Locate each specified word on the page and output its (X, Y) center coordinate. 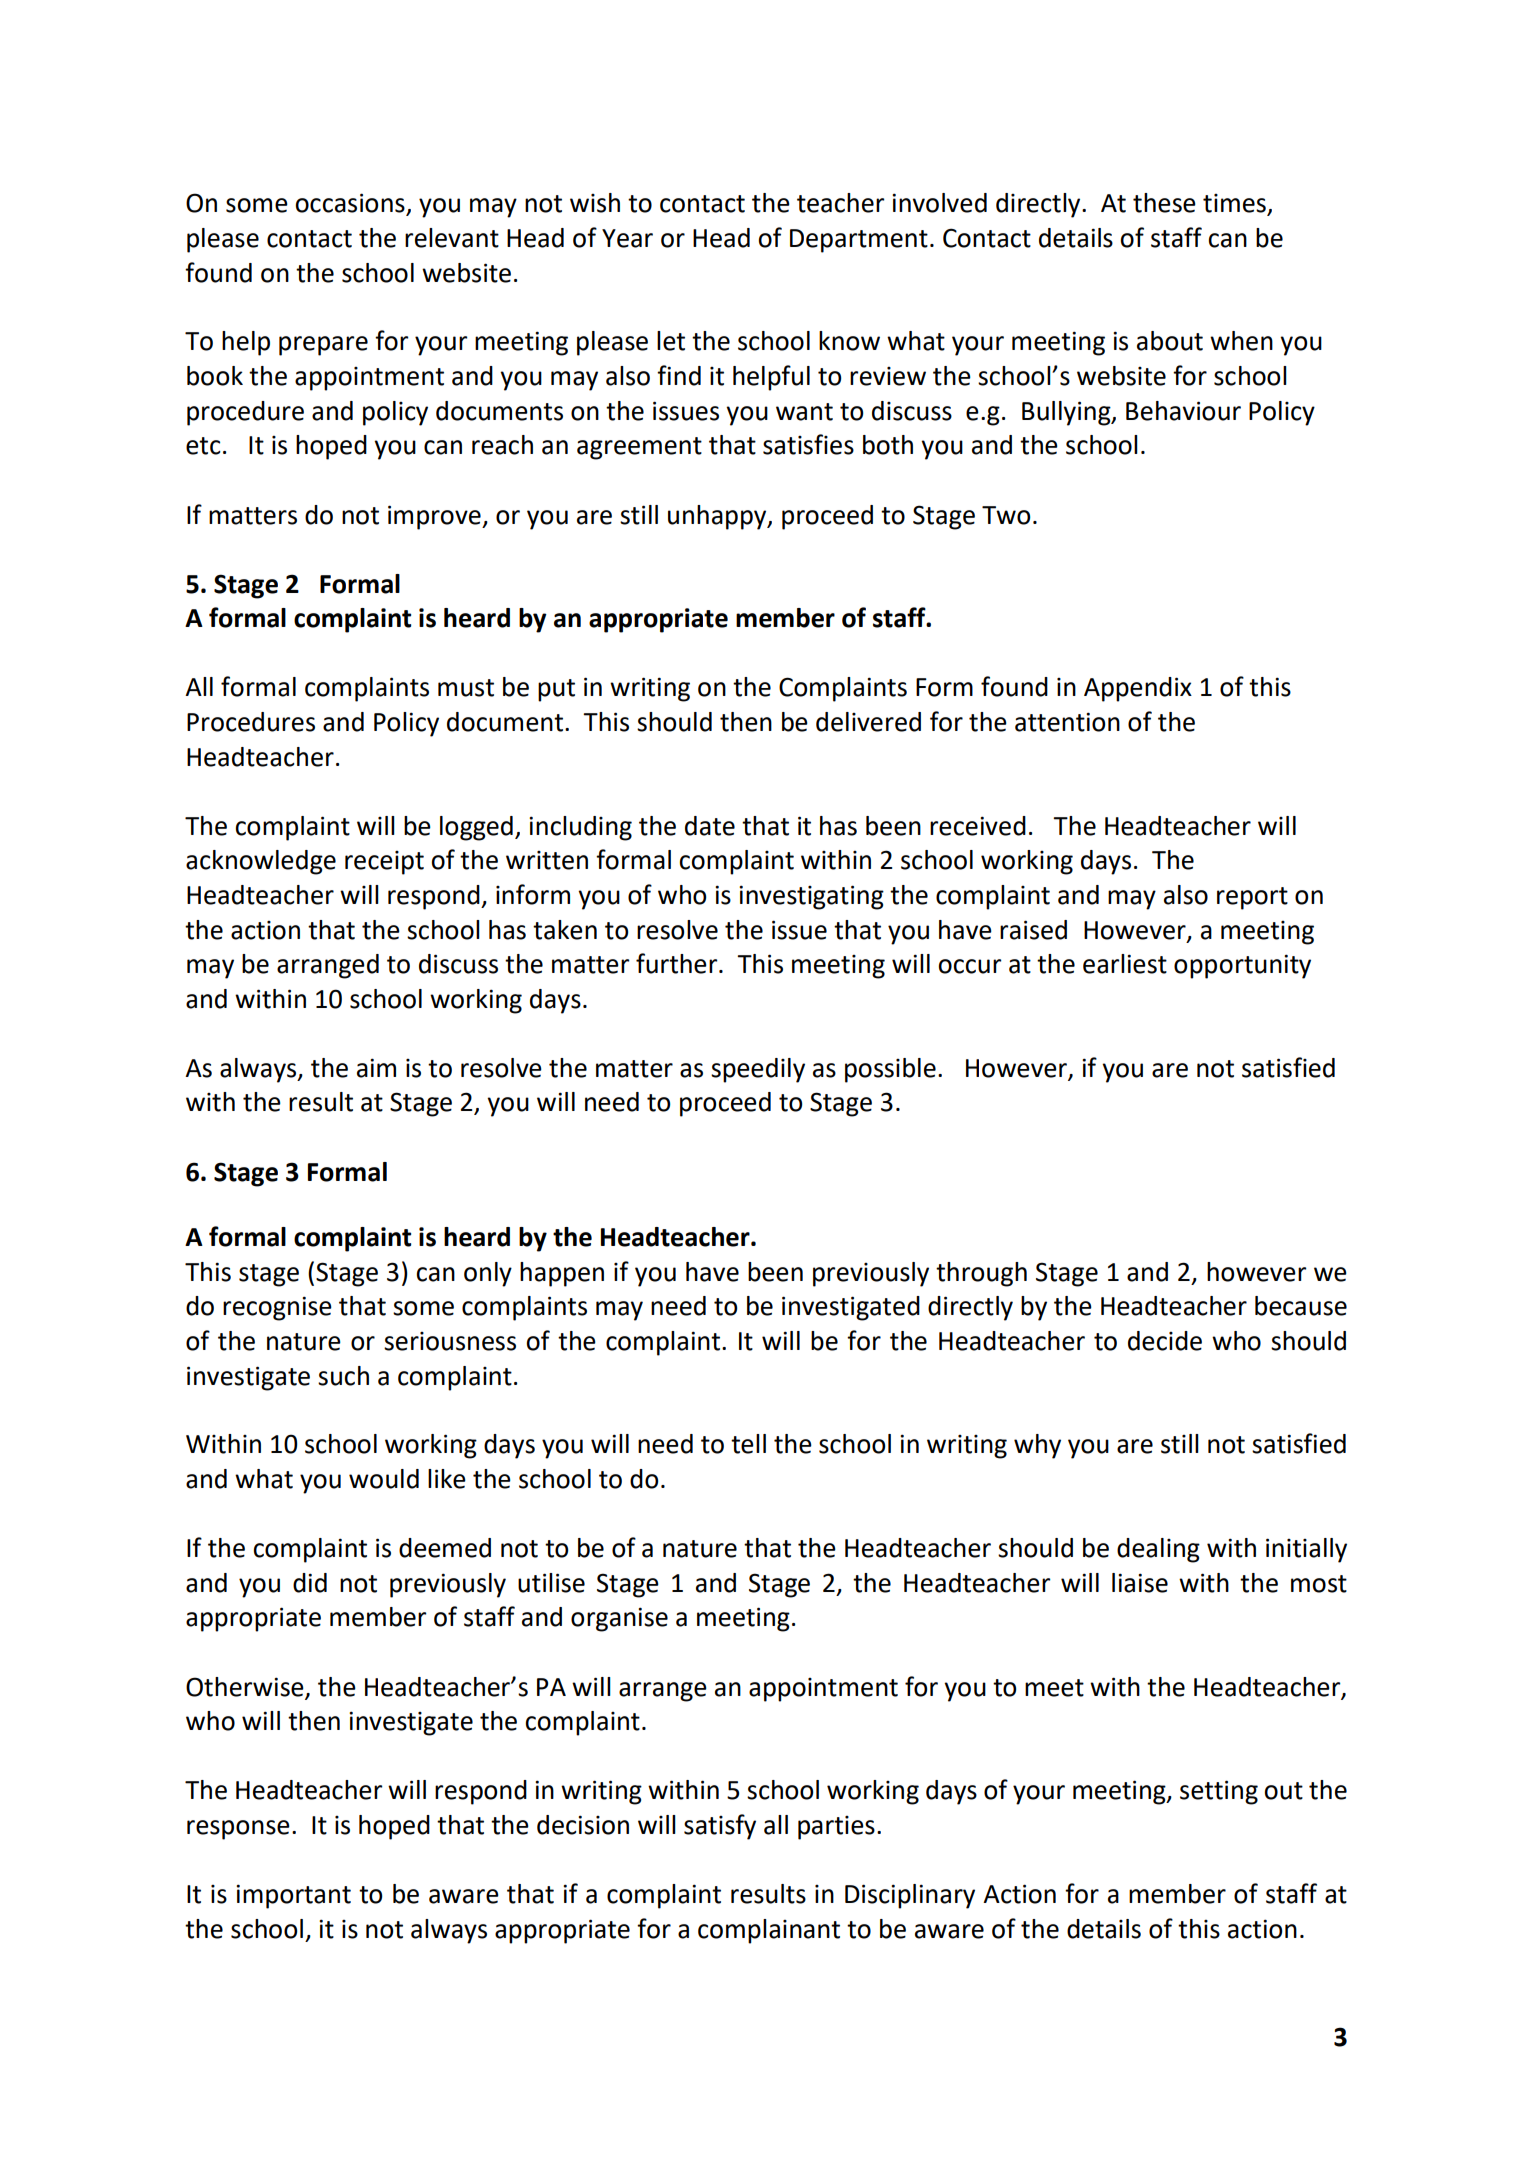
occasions (351, 204)
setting (1219, 1792)
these (1164, 203)
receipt (384, 863)
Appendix (1138, 689)
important (293, 1896)
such (343, 1376)
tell (748, 1444)
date (710, 826)
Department (859, 241)
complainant (769, 1931)
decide (1165, 1341)
